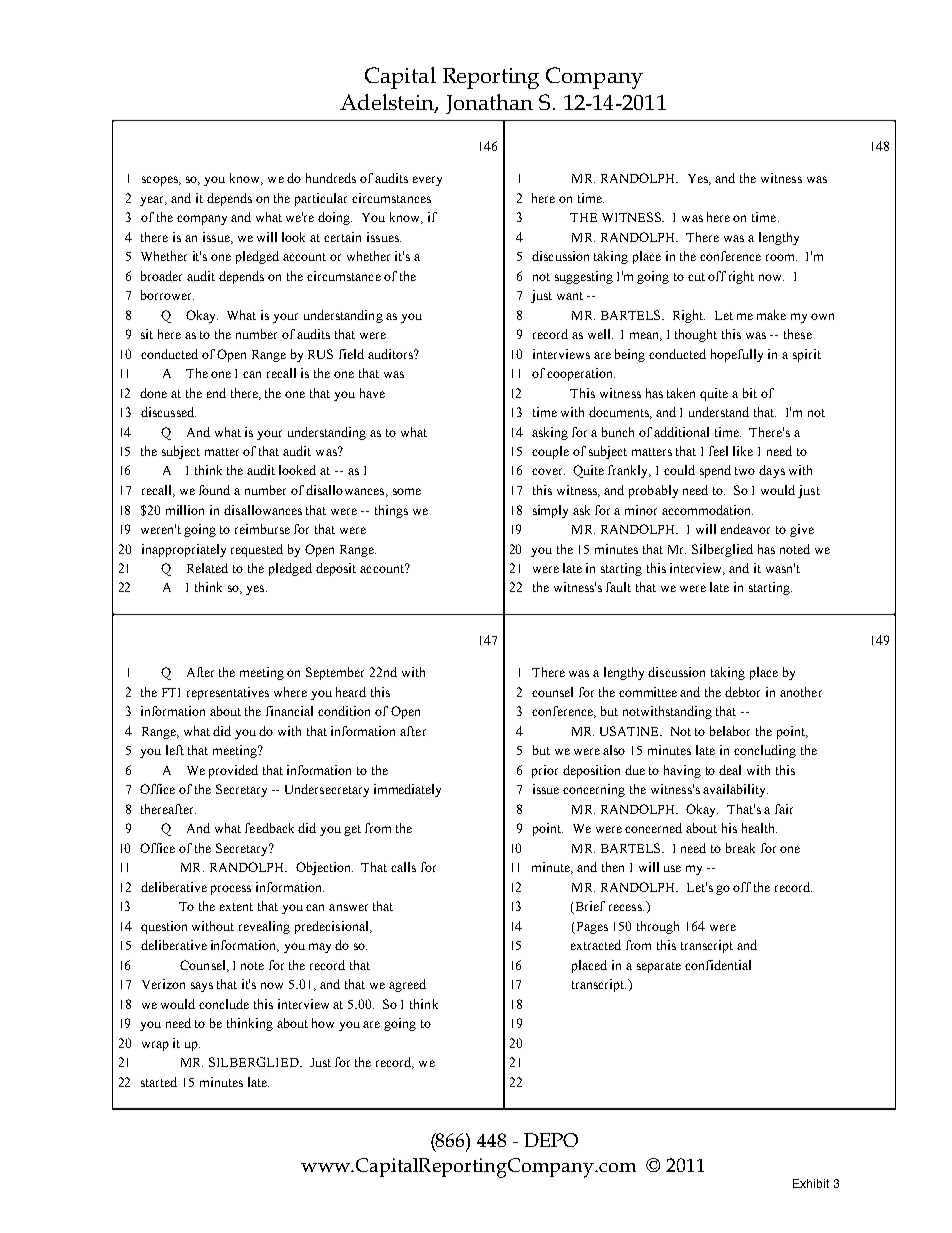 Image resolution: width=952 pixels, height=1233 pixels. Describe the element at coordinates (214, 490) in the screenshot. I see `found` at that location.
